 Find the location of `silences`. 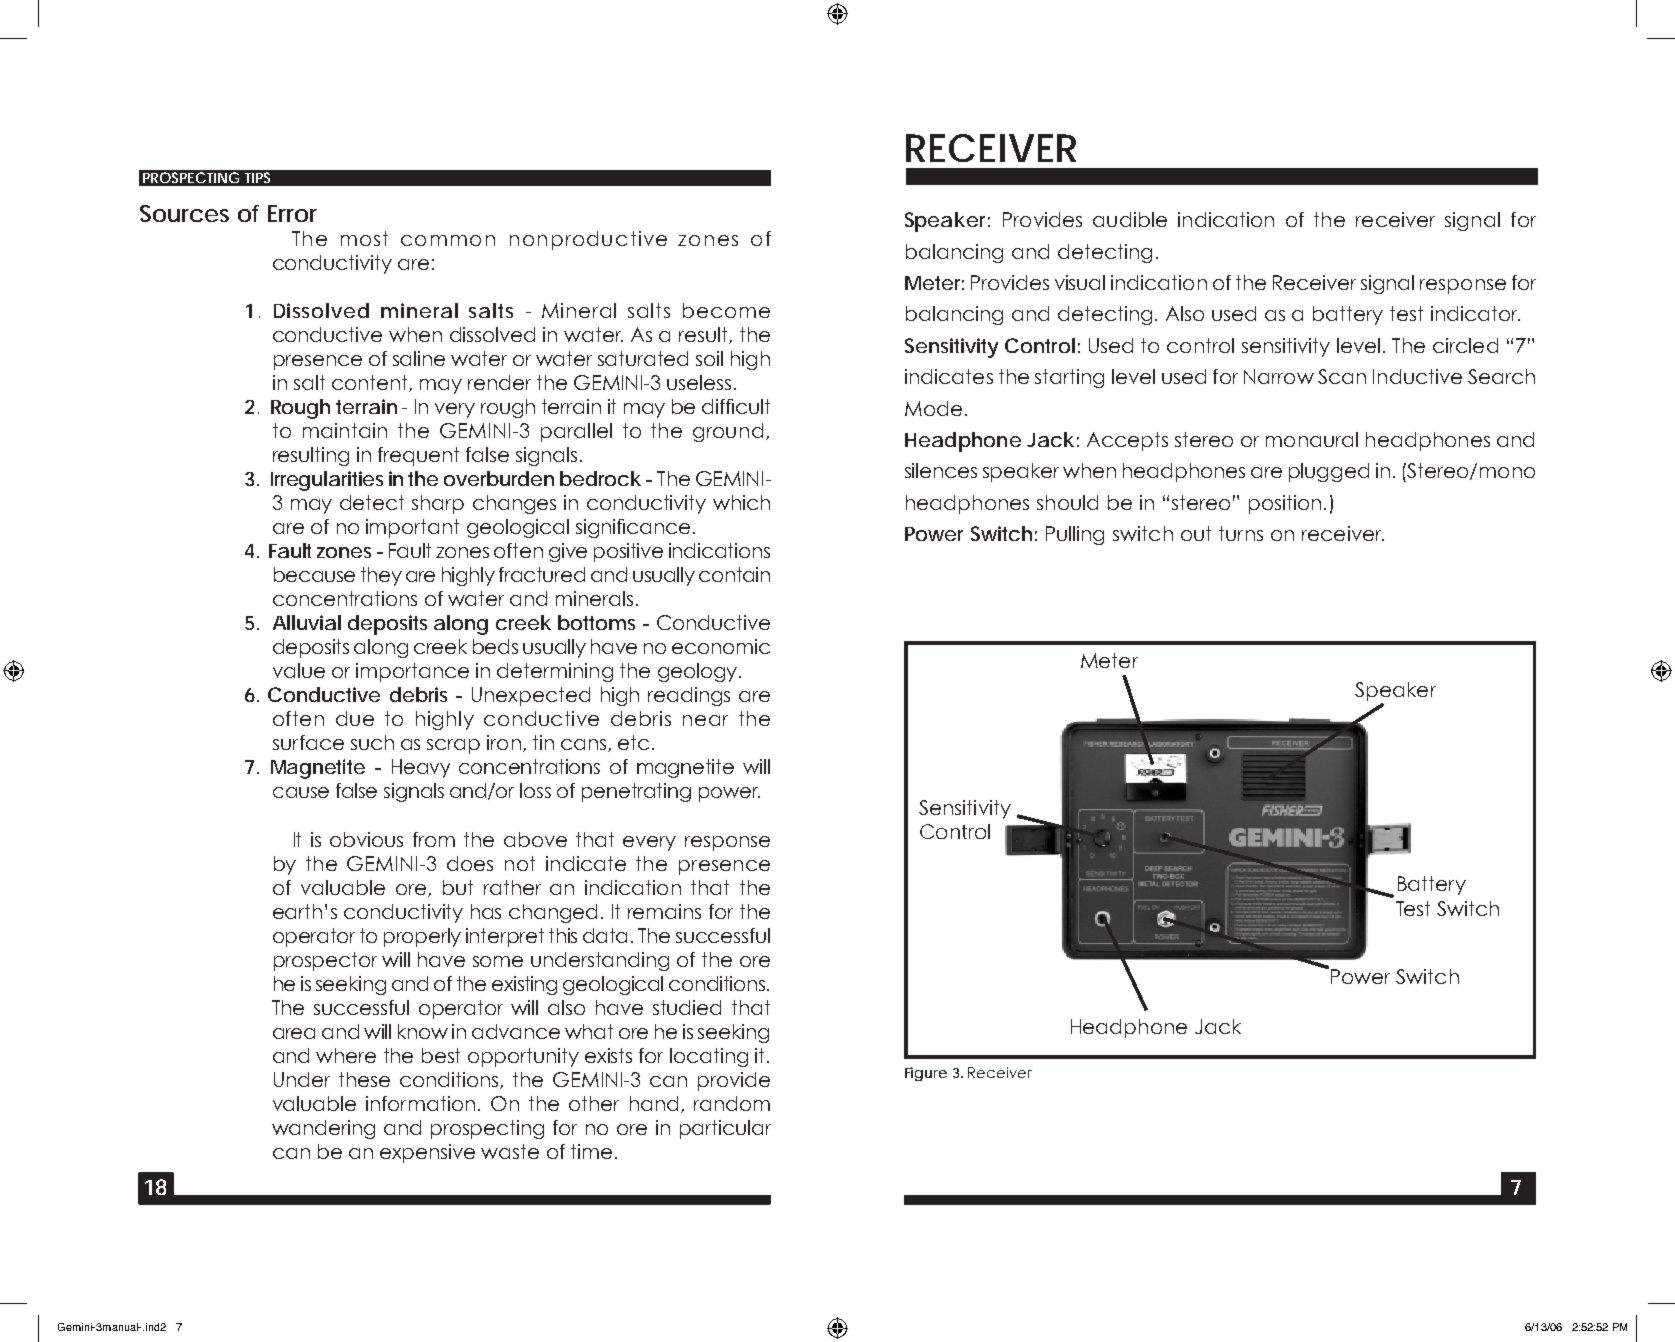

silences is located at coordinates (941, 470).
